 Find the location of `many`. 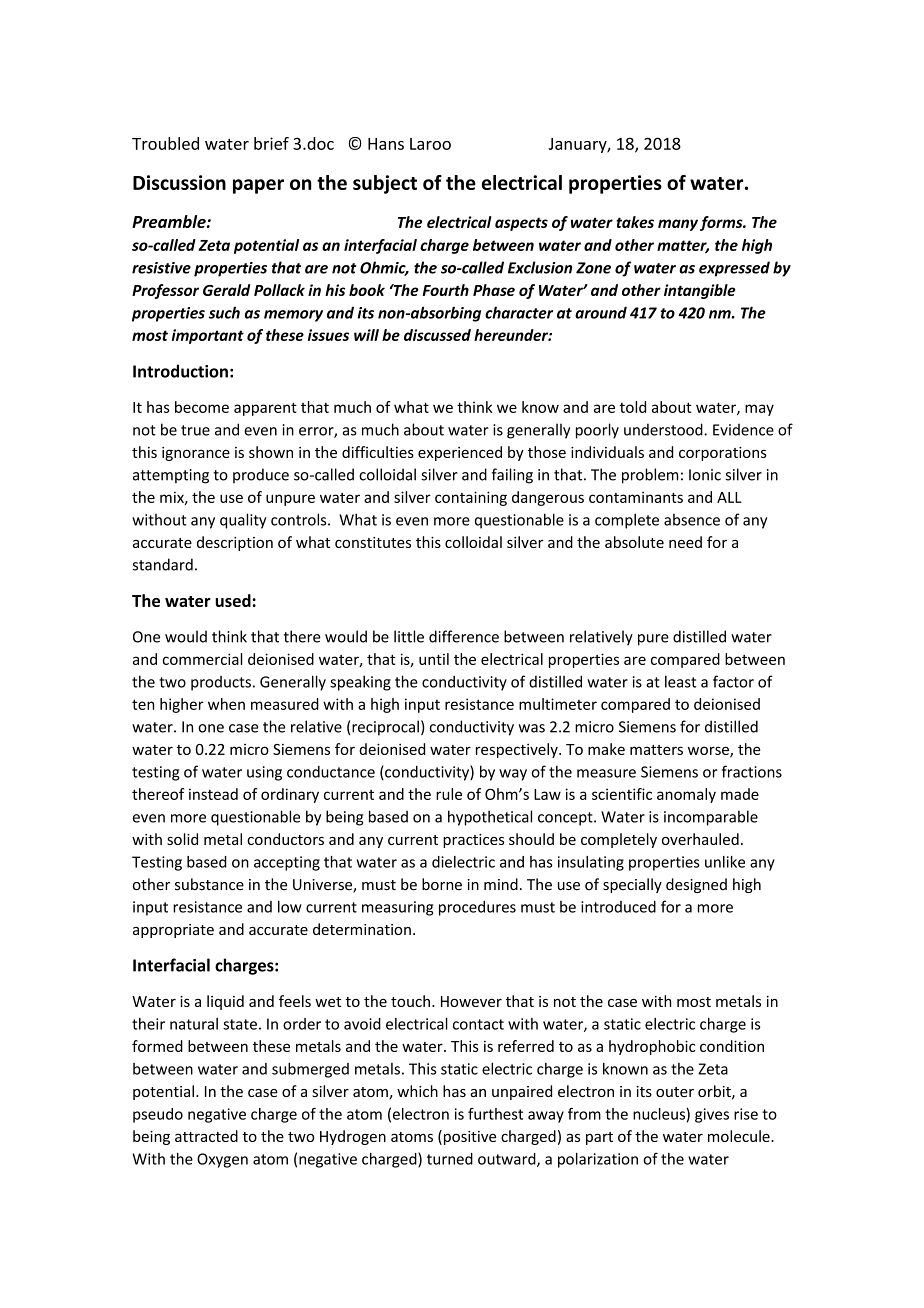

many is located at coordinates (678, 225).
